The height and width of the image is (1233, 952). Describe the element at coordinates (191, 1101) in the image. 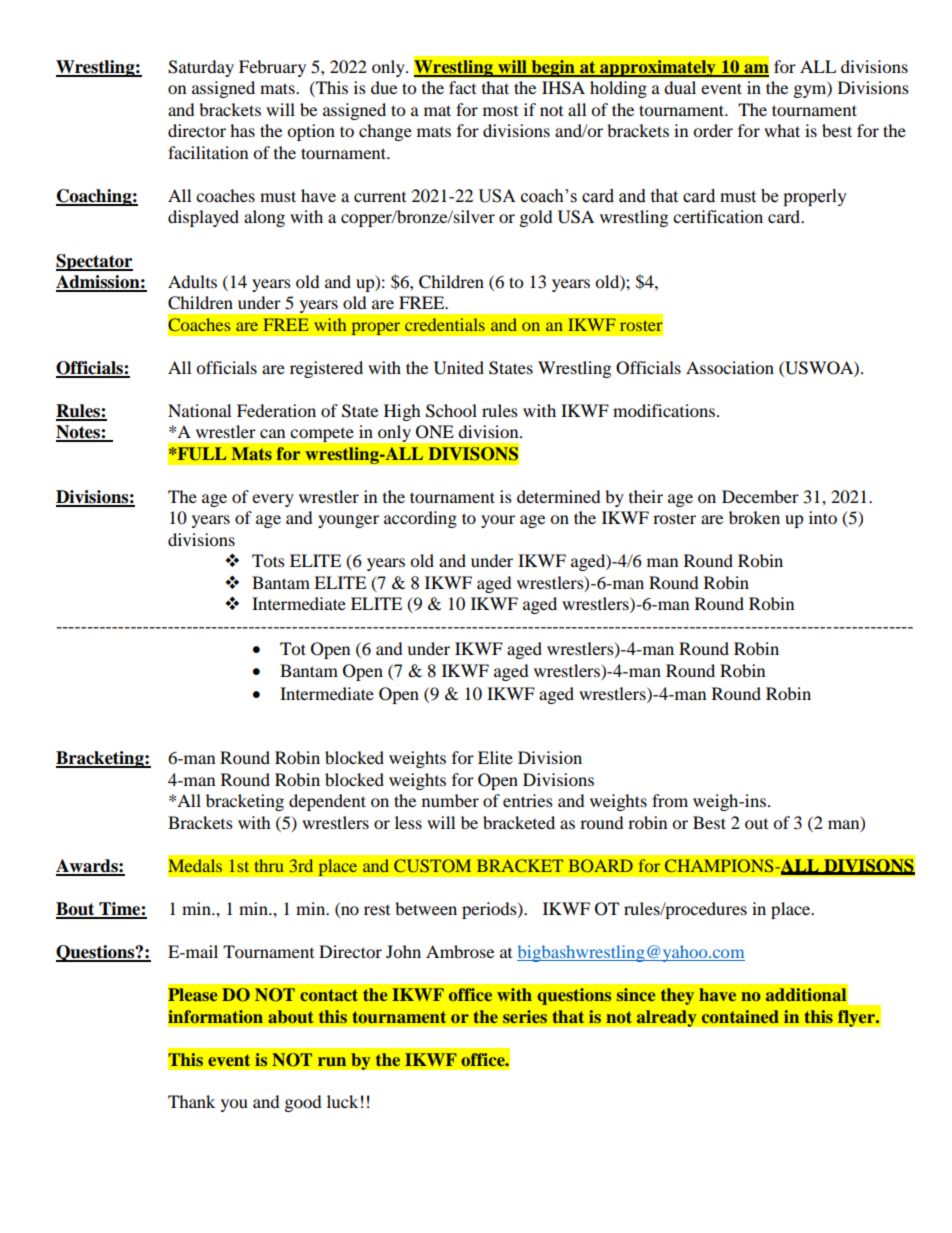

I see `Thank` at that location.
